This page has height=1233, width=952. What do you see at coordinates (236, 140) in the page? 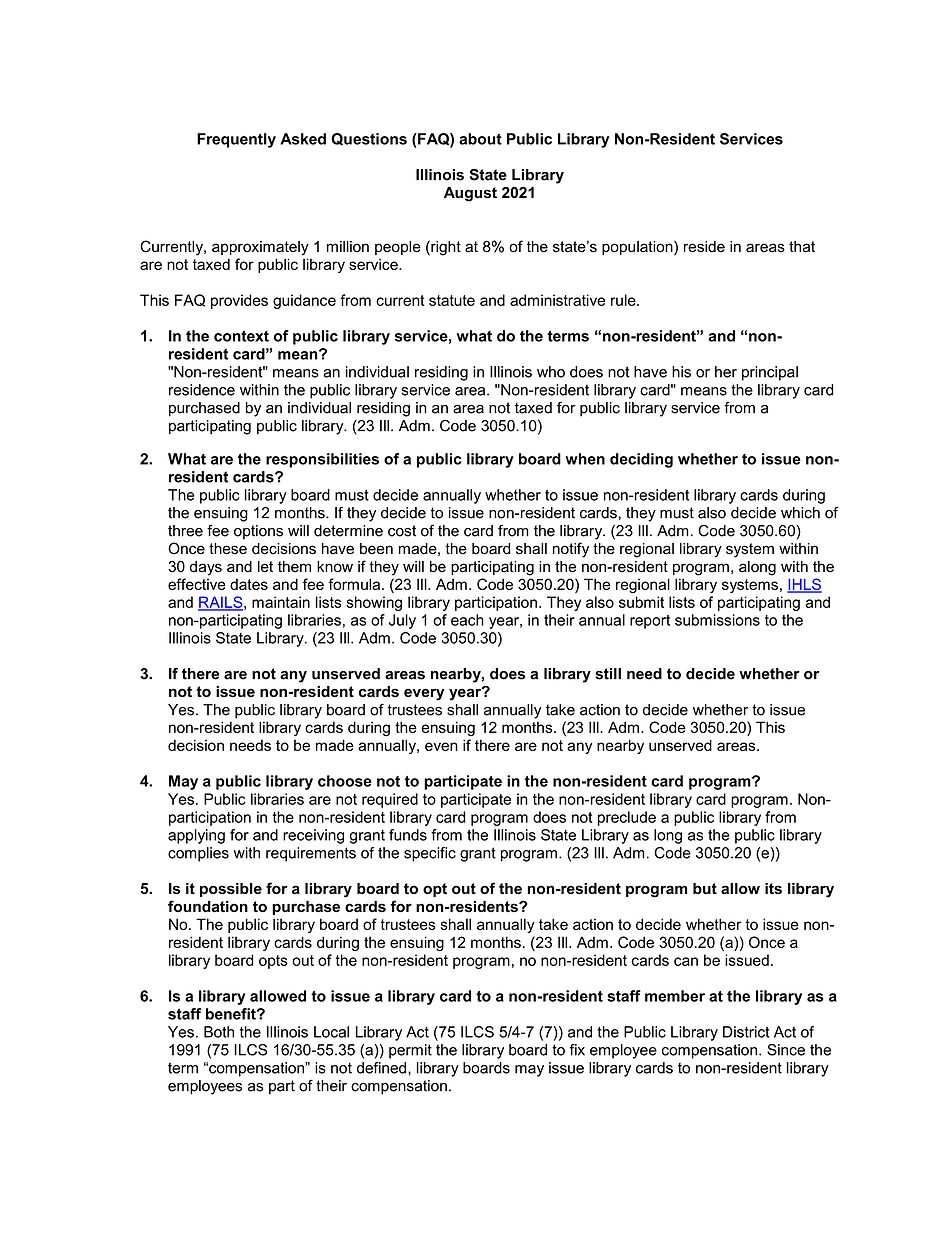
I see `Frequently` at bounding box center [236, 140].
